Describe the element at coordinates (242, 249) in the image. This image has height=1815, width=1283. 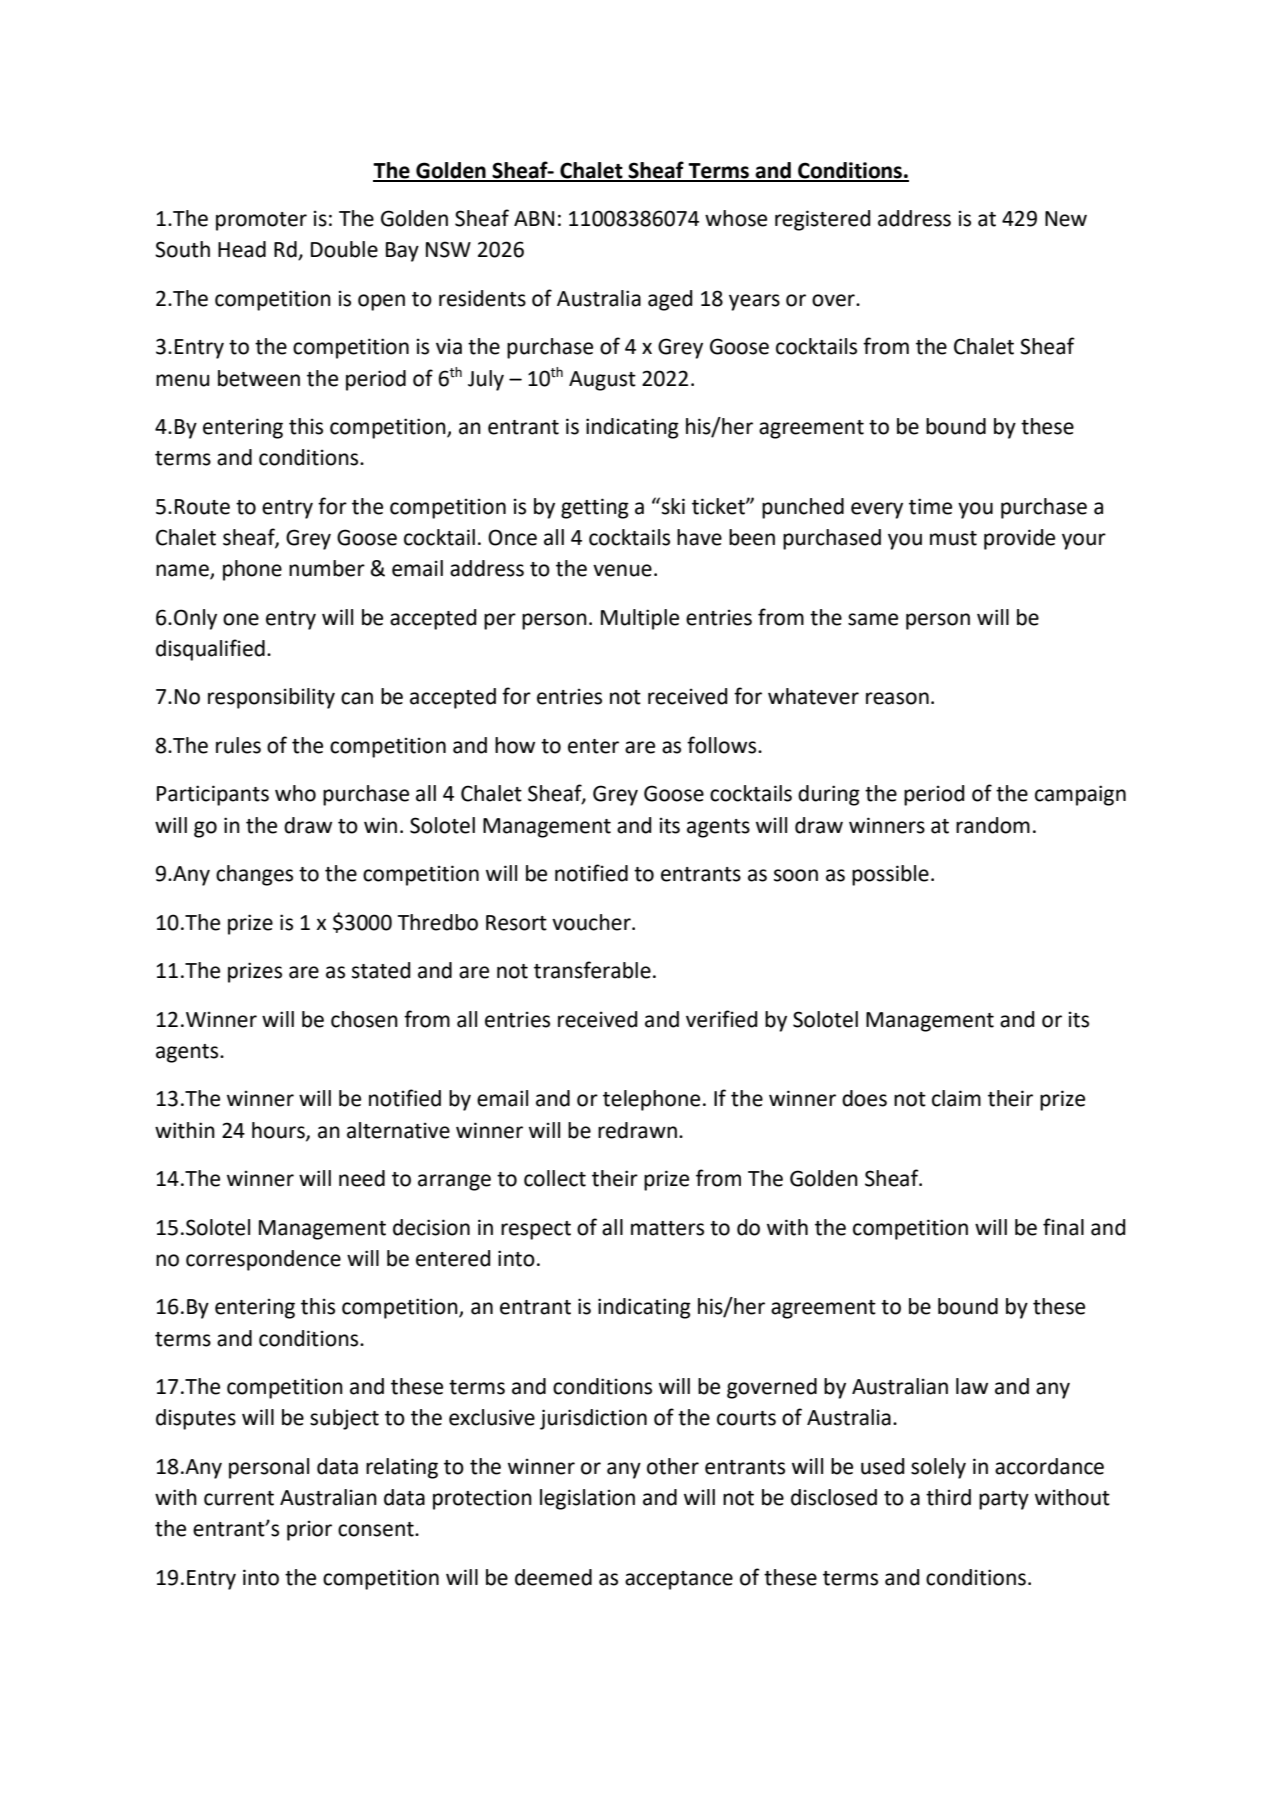
I see `Head` at that location.
